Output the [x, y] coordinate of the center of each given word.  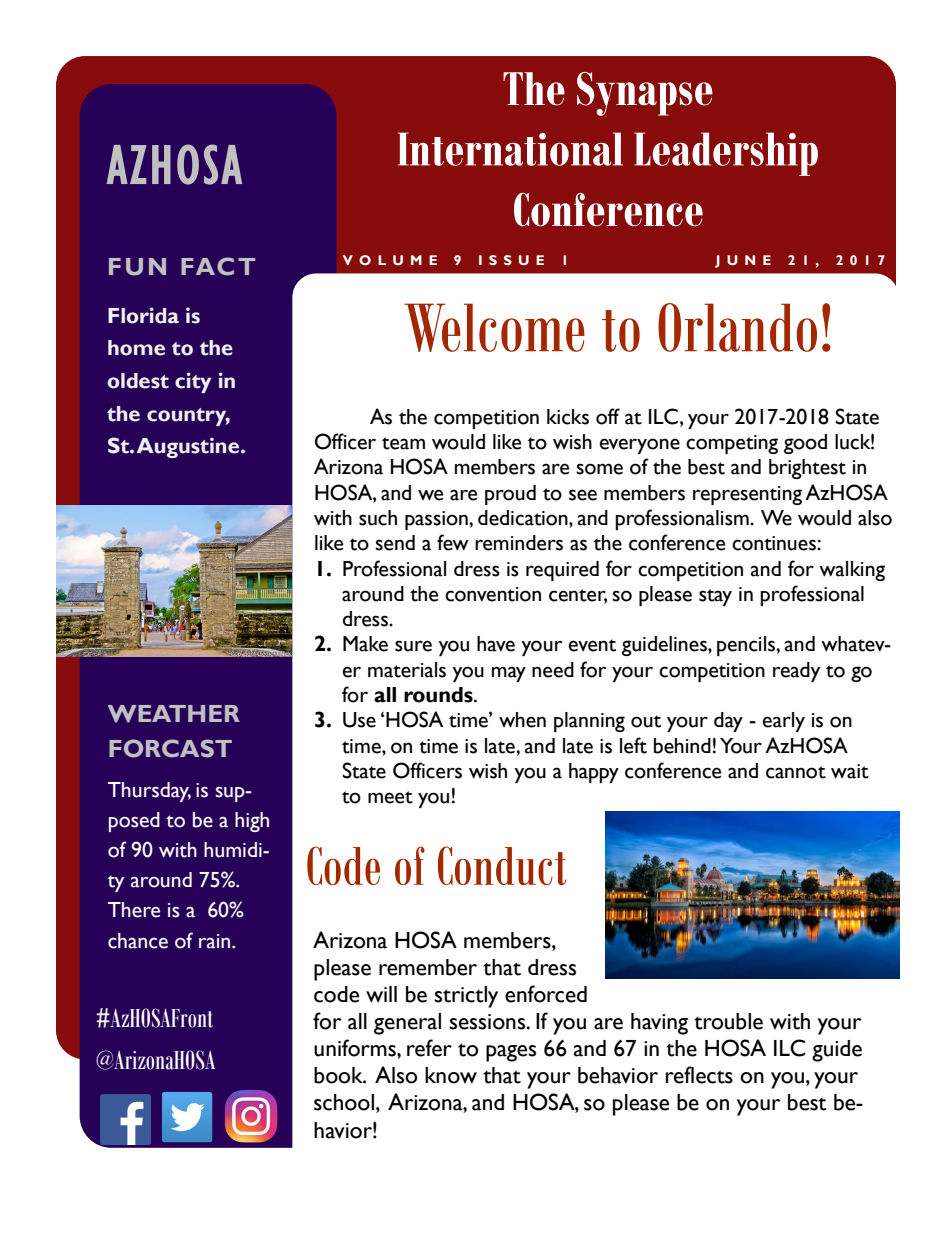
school [344, 1102]
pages [511, 1053]
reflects [699, 1075]
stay [715, 597]
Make [365, 644]
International [510, 149]
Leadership [726, 154]
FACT [218, 266]
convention [493, 594]
